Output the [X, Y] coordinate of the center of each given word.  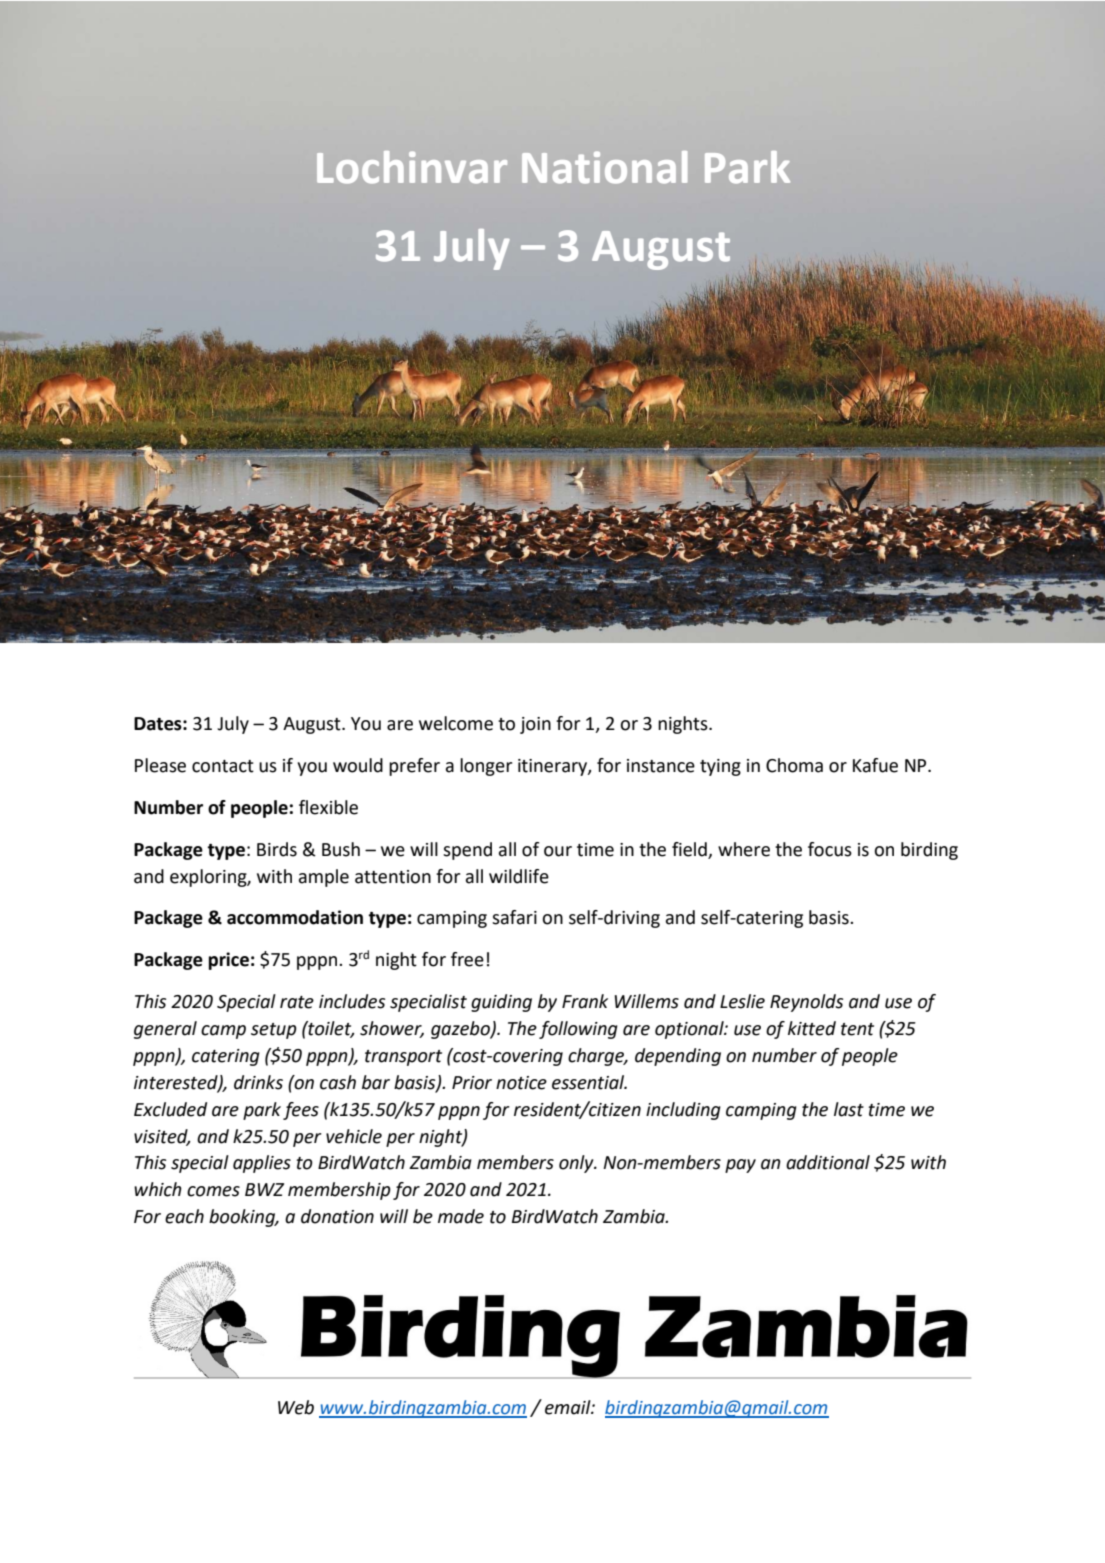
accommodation [295, 917]
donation [337, 1216]
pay [740, 1166]
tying [720, 767]
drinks [258, 1082]
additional [828, 1162]
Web [296, 1407]
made [461, 1216]
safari [514, 917]
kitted [812, 1028]
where [744, 849]
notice [521, 1083]
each [184, 1216]
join [535, 725]
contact [223, 766]
